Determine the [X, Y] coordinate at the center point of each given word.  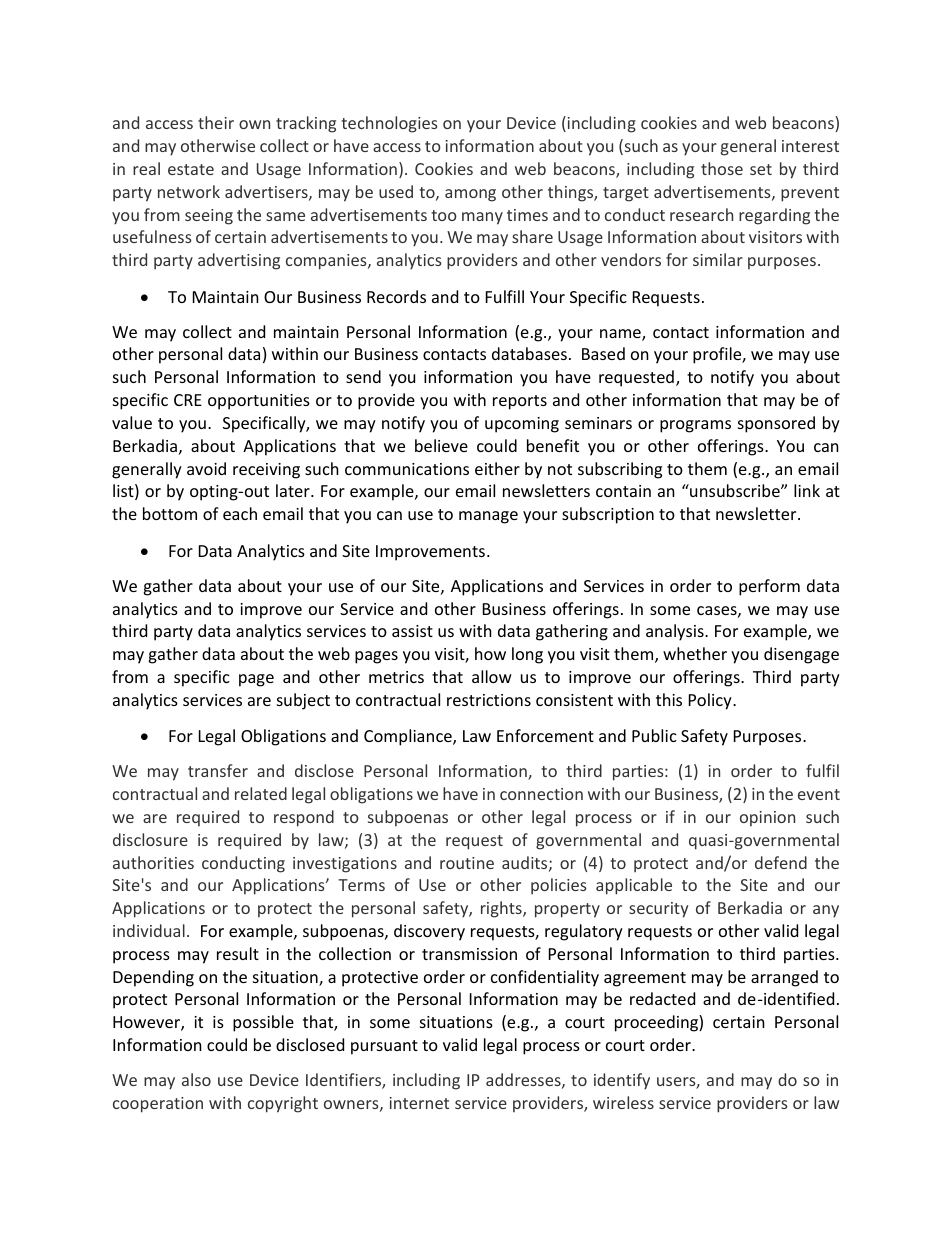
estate [191, 169]
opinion [767, 818]
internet [419, 1103]
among [470, 195]
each [240, 513]
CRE [188, 400]
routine [467, 863]
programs [695, 426]
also [196, 1079]
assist [412, 631]
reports [520, 402]
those [722, 168]
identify [622, 1081]
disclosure [150, 839]
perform [769, 587]
